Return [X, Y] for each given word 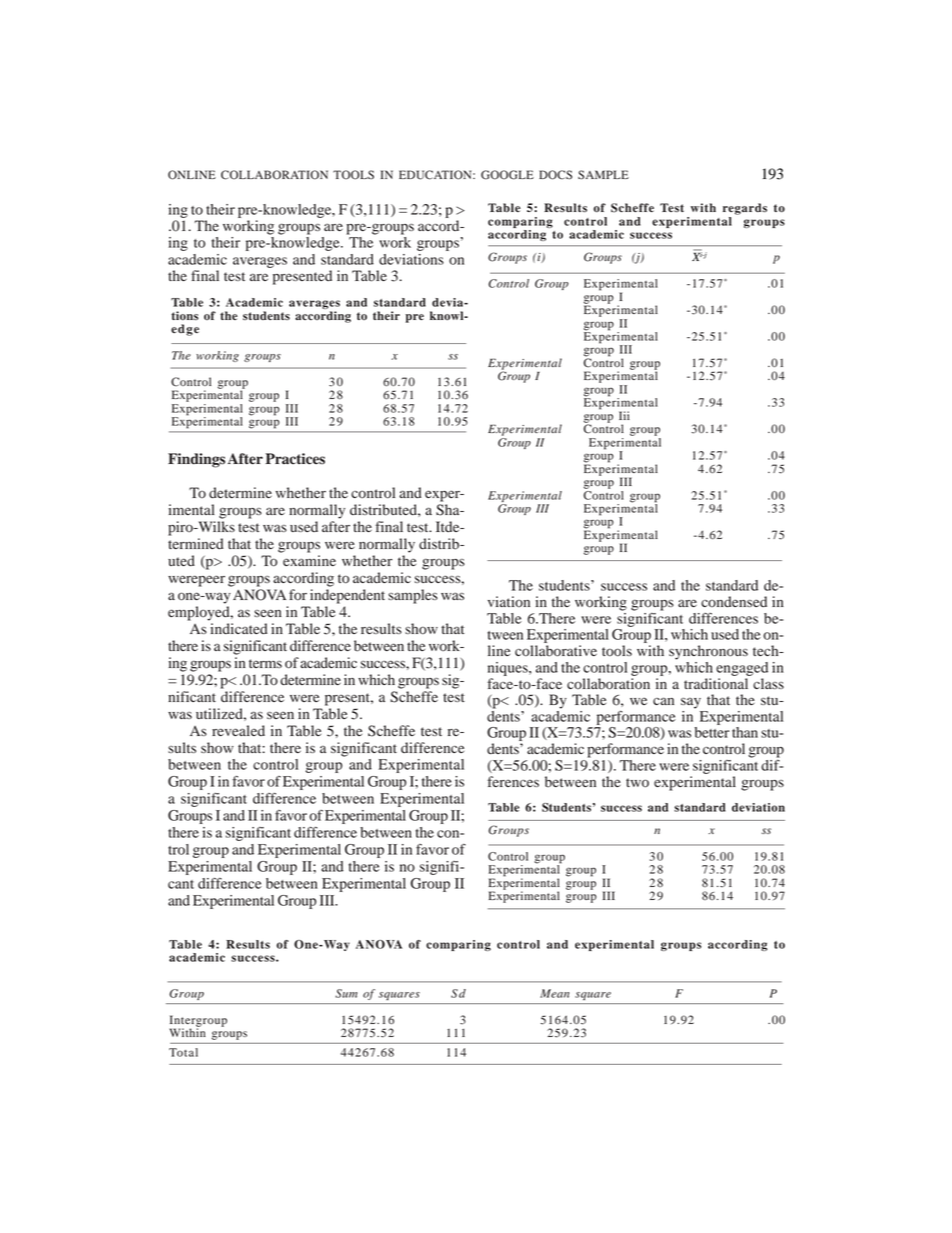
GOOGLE [507, 175]
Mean [554, 993]
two [637, 783]
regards [745, 209]
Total [183, 1052]
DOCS [555, 175]
